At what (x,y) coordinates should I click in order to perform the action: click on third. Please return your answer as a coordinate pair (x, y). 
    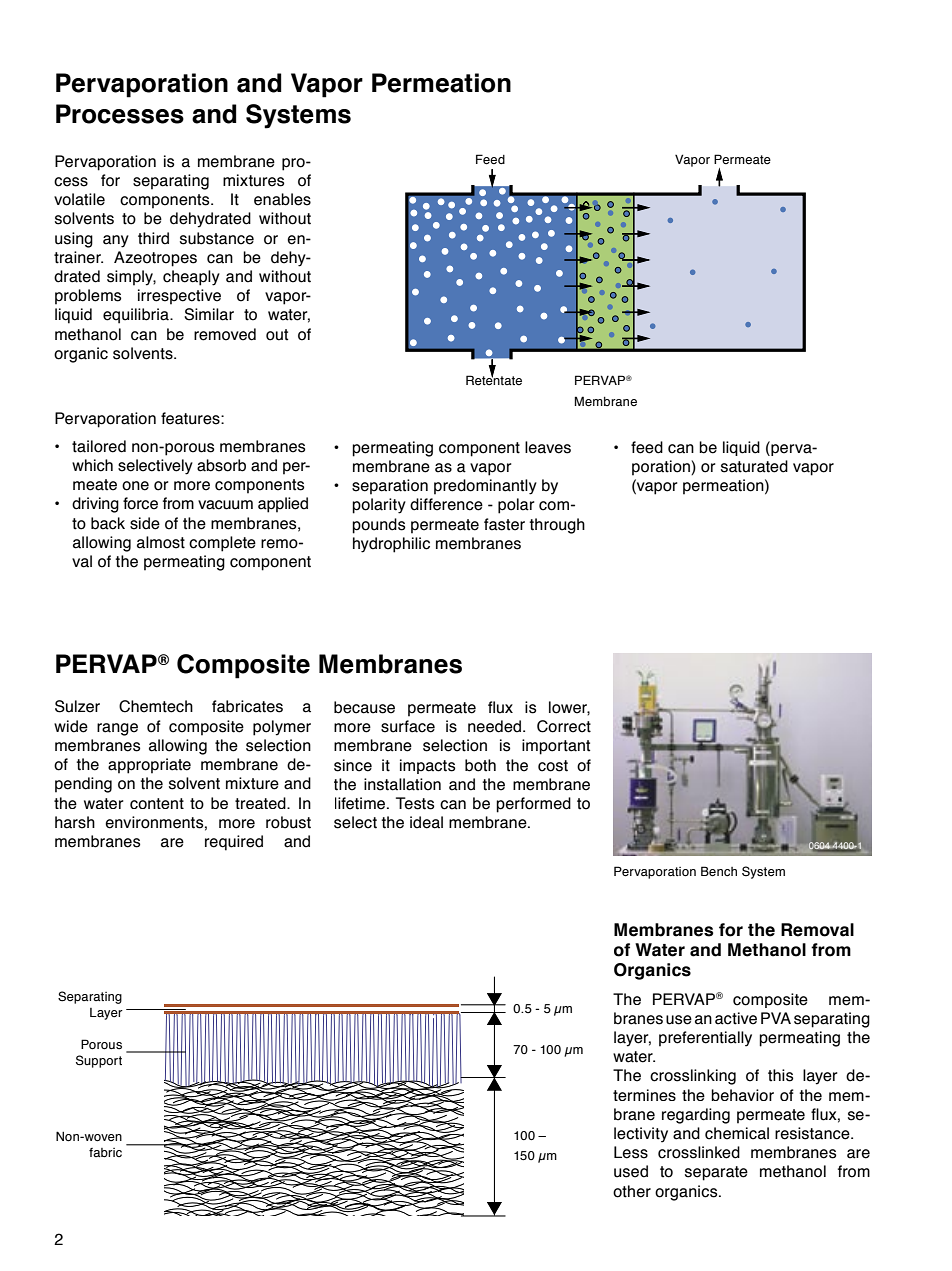
    Looking at the image, I should click on (153, 238).
